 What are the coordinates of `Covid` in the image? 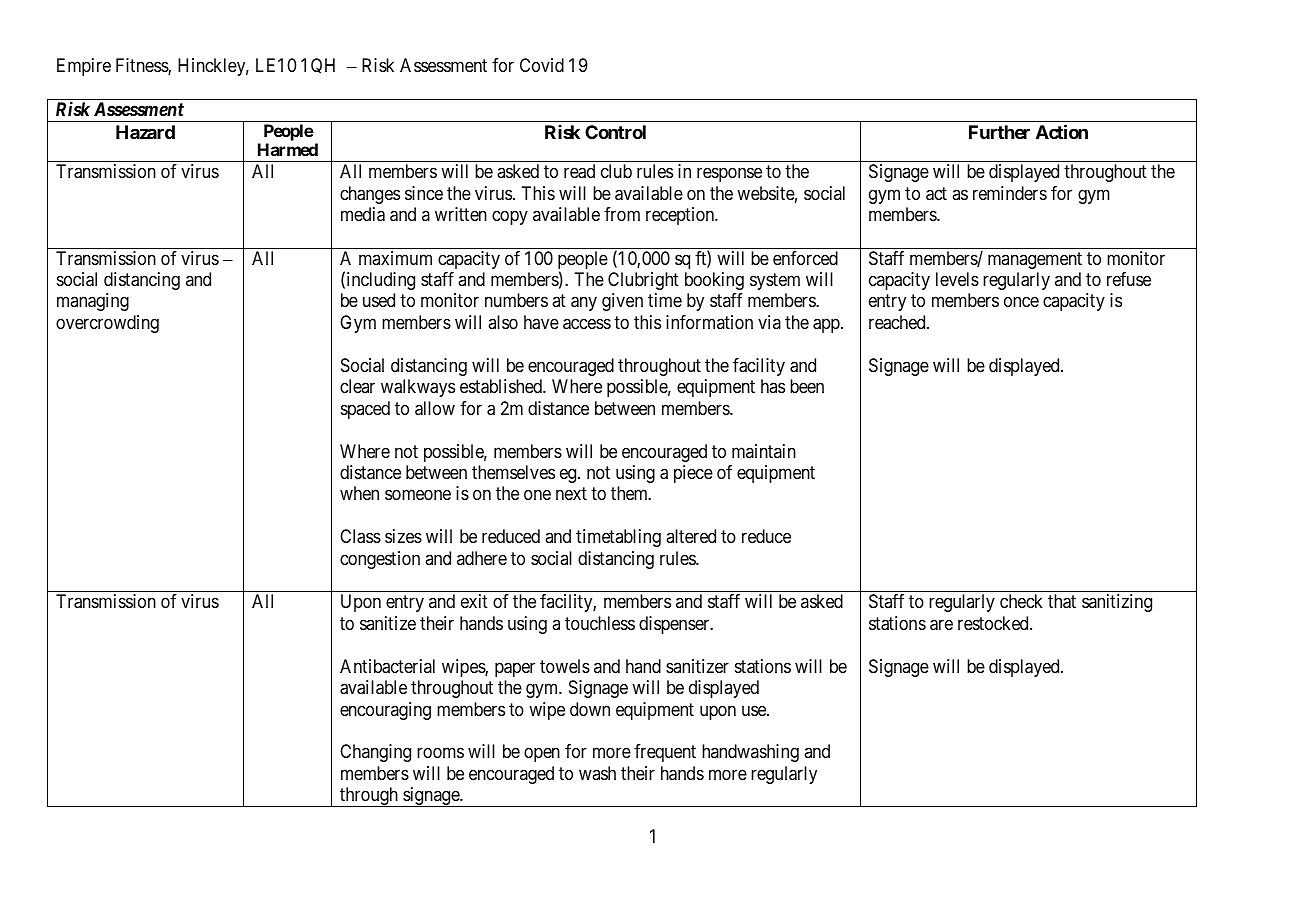 It's located at (542, 65).
